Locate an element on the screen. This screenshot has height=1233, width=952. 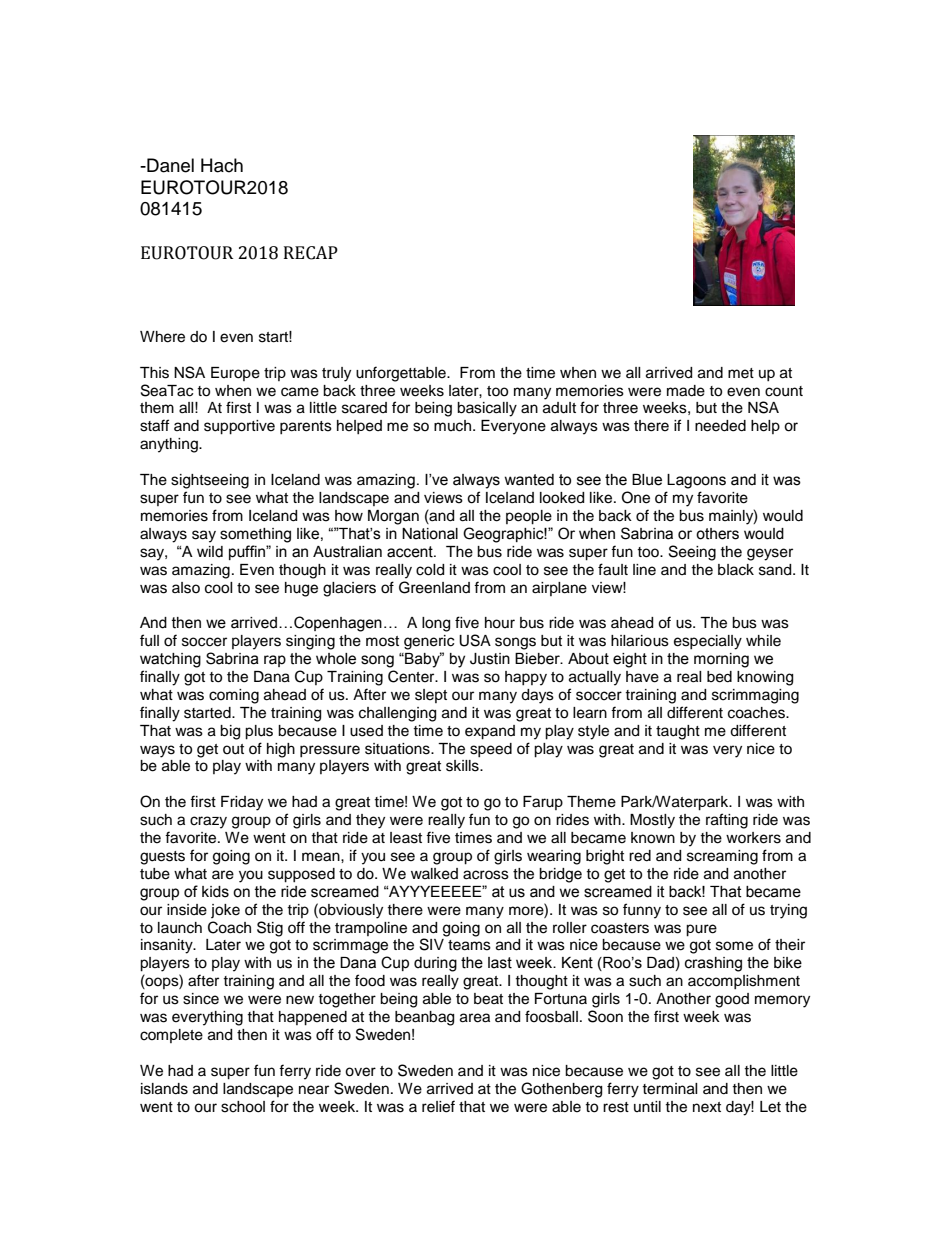
school is located at coordinates (243, 1107).
